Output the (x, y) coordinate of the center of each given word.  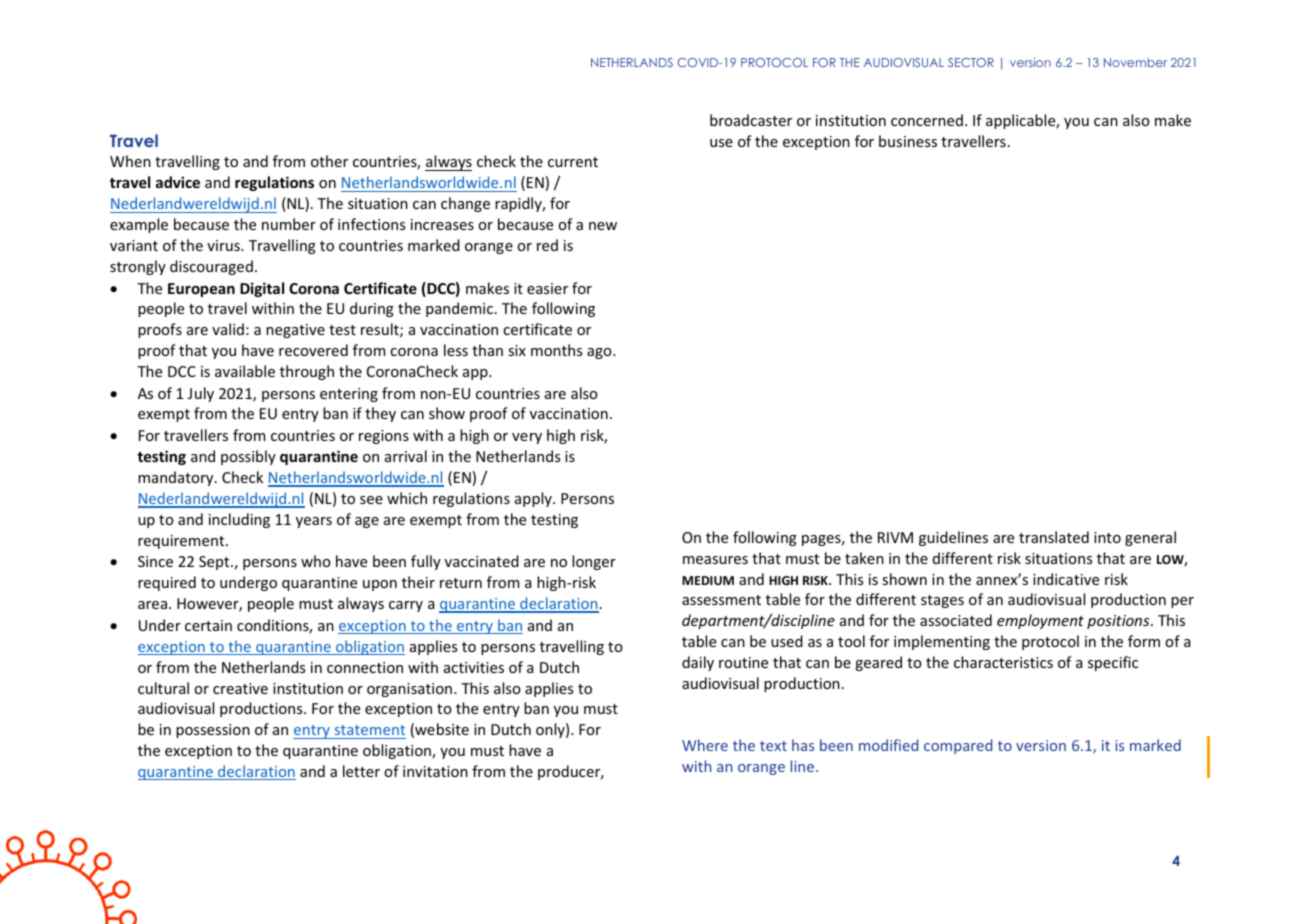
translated (1054, 537)
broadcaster (751, 120)
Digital (262, 289)
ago (600, 353)
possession (213, 731)
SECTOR (971, 62)
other (329, 161)
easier (547, 288)
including (239, 520)
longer (594, 562)
